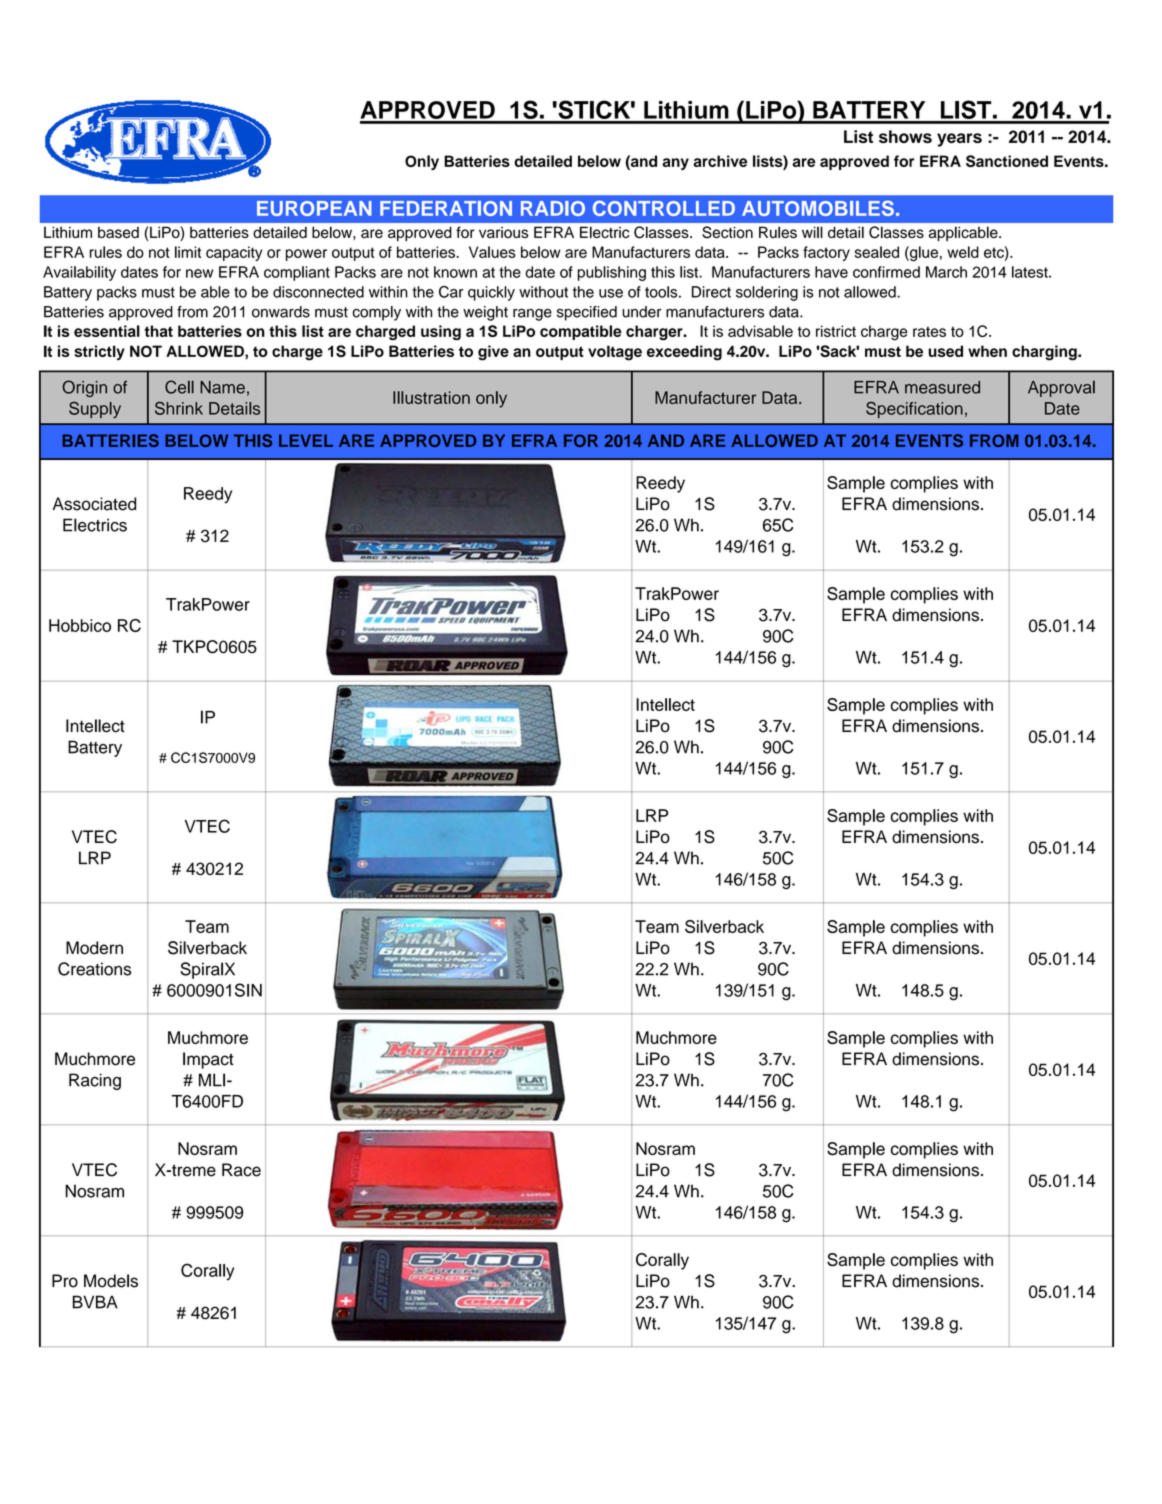 This screenshot has height=1504, width=1162. I want to click on Impact, so click(208, 1060).
